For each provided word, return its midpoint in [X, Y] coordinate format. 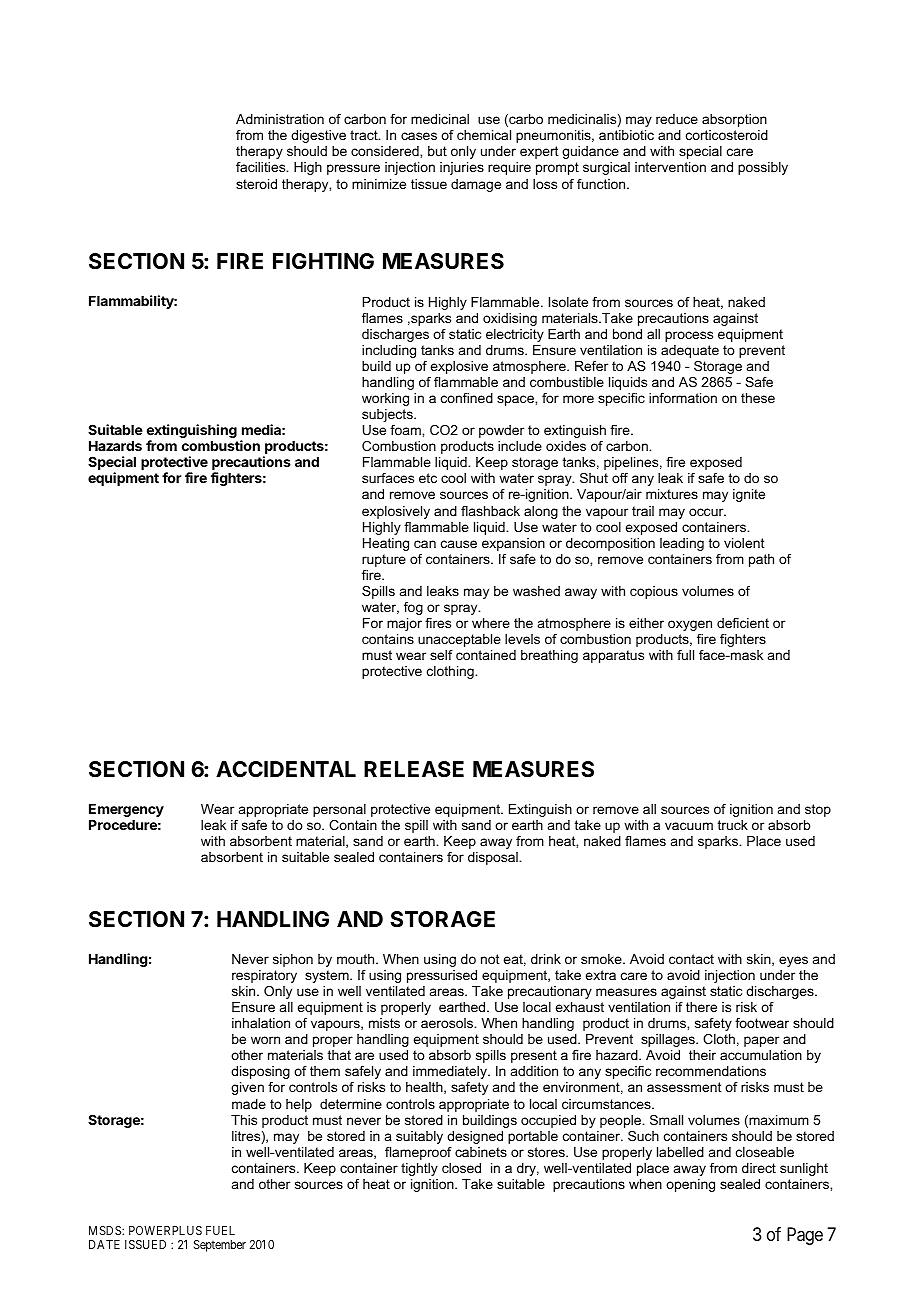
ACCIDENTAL [286, 769]
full [685, 655]
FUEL [220, 1230]
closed [461, 1168]
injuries [462, 168]
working [385, 399]
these [758, 398]
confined [467, 398]
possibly [763, 168]
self [441, 655]
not [490, 959]
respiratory [264, 976]
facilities [262, 167]
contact [691, 959]
